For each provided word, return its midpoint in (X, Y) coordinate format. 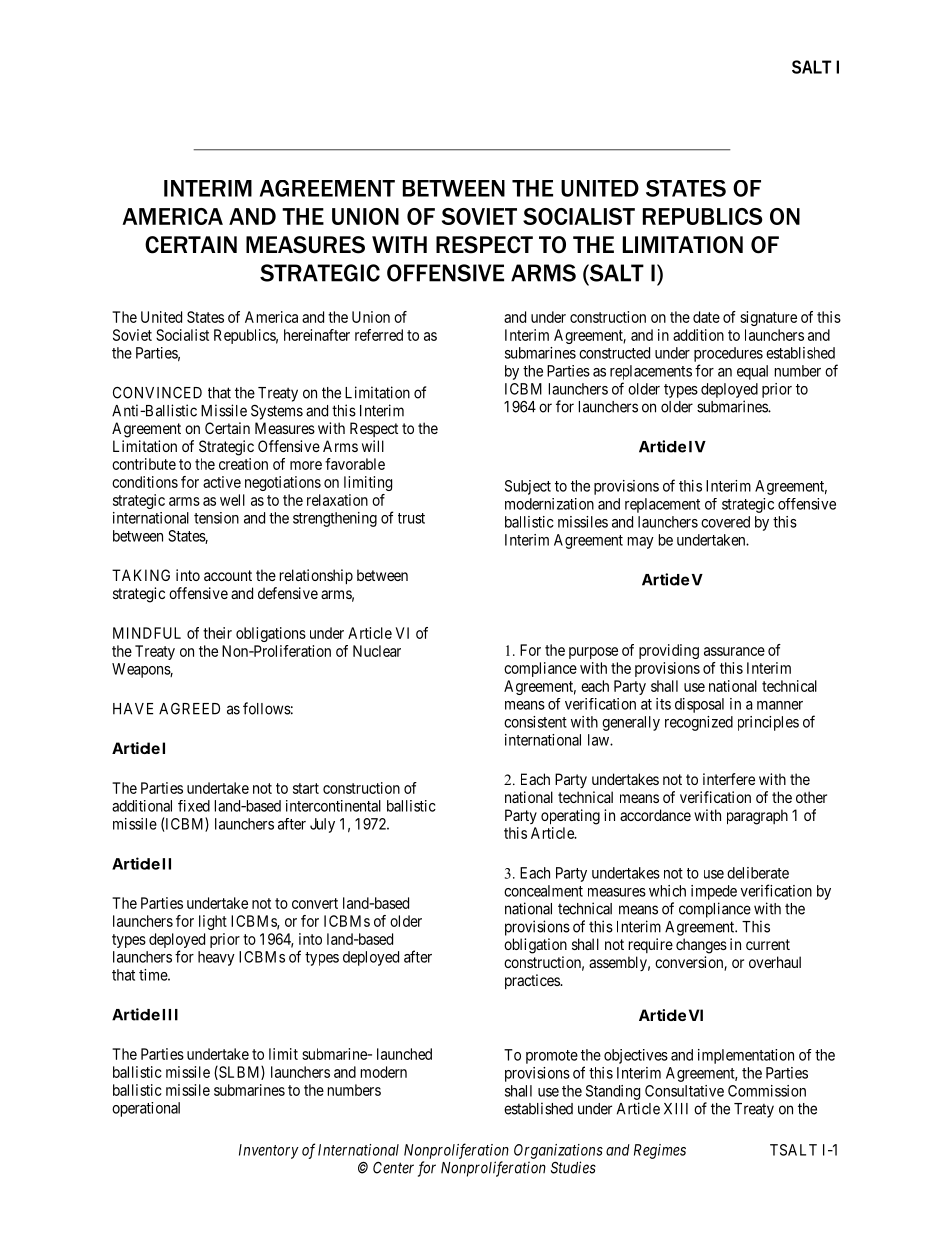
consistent (535, 722)
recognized (699, 723)
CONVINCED (157, 392)
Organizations (558, 1151)
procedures (728, 354)
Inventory (269, 1151)
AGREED (189, 708)
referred (379, 335)
